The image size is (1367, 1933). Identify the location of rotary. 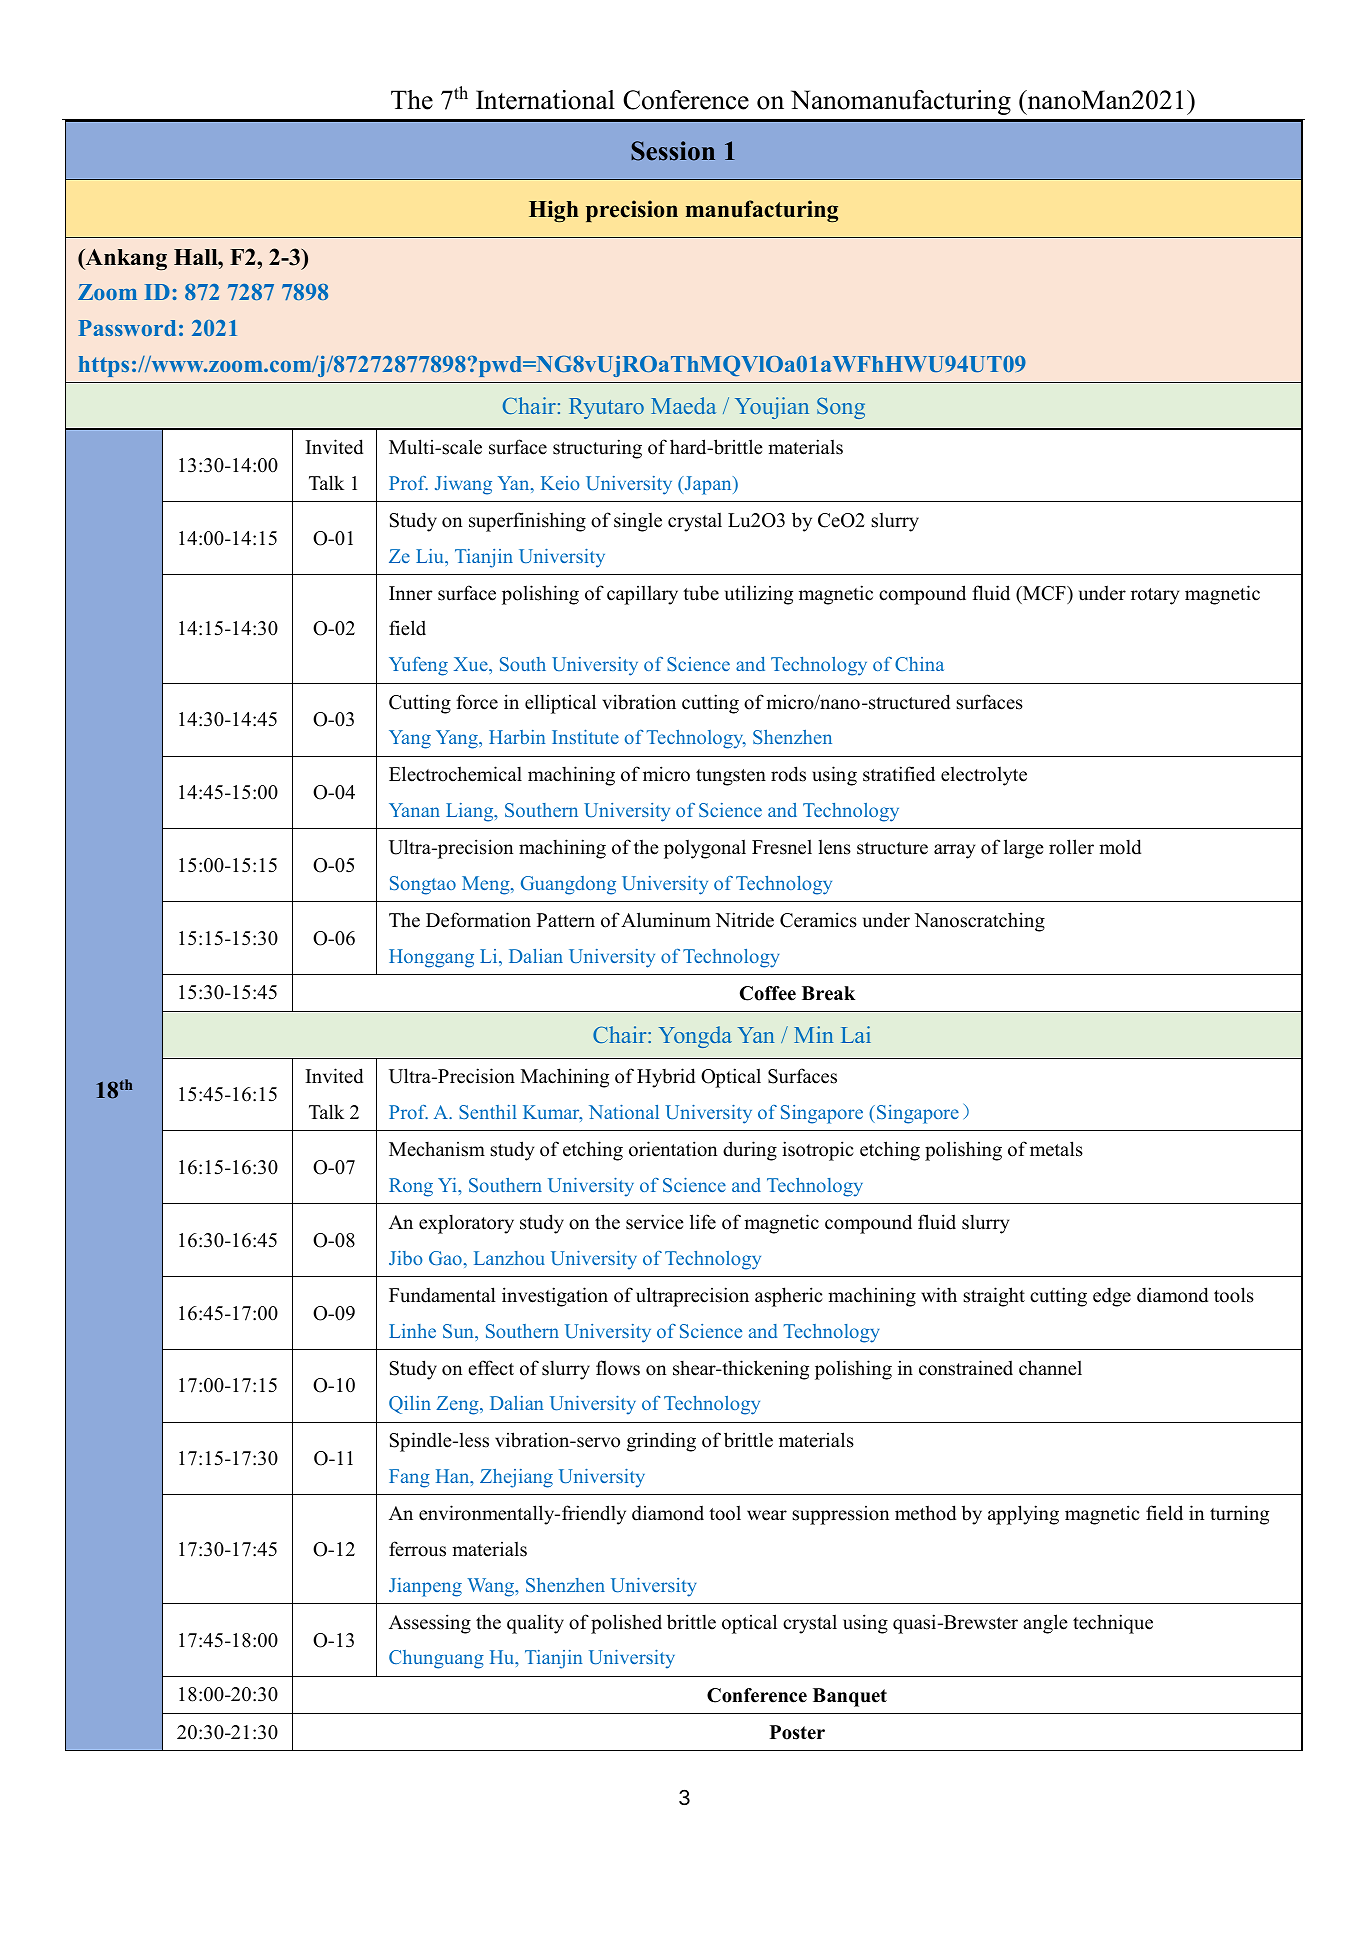
(1155, 596).
